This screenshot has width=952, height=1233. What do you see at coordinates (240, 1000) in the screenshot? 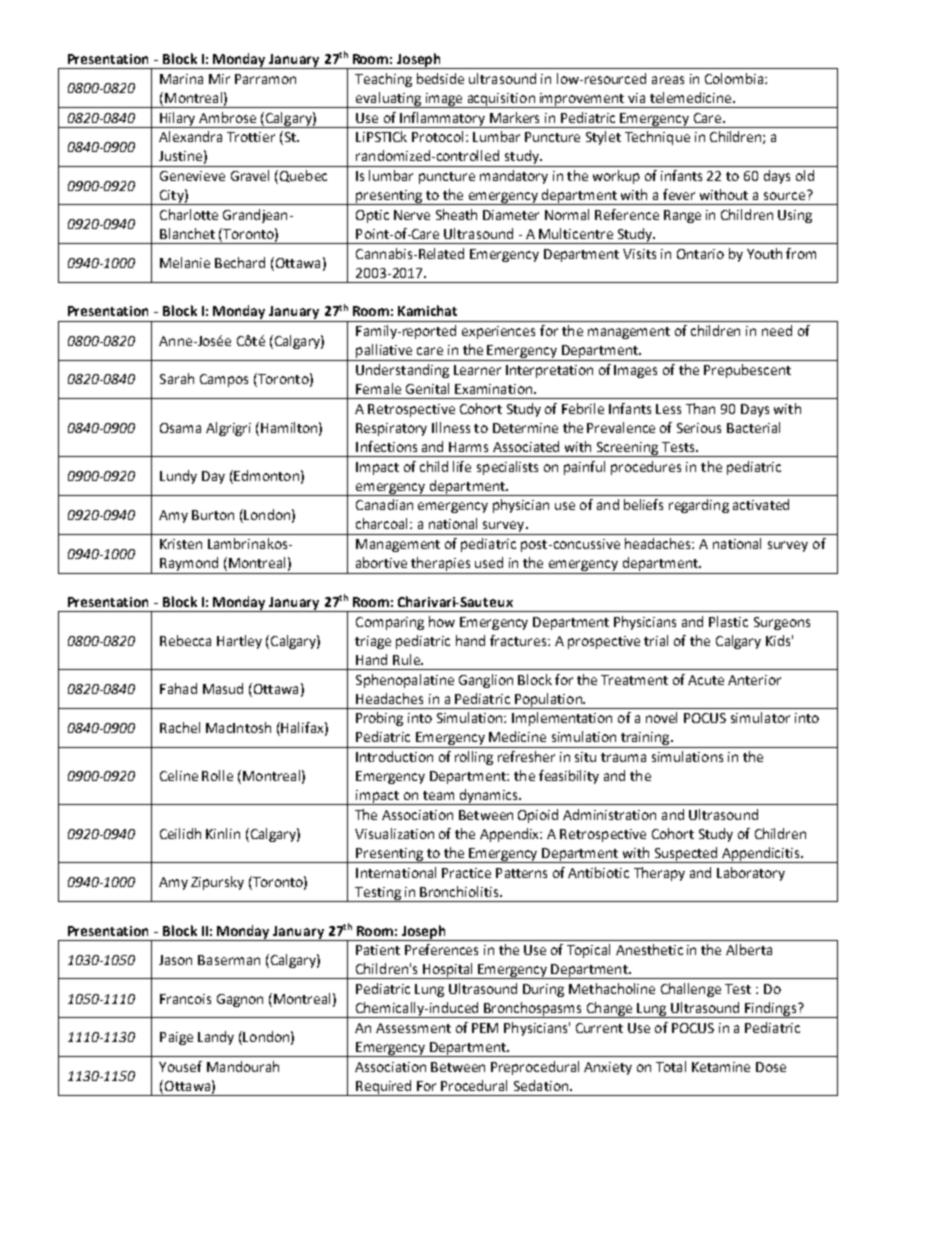
I see `Gagnon` at bounding box center [240, 1000].
